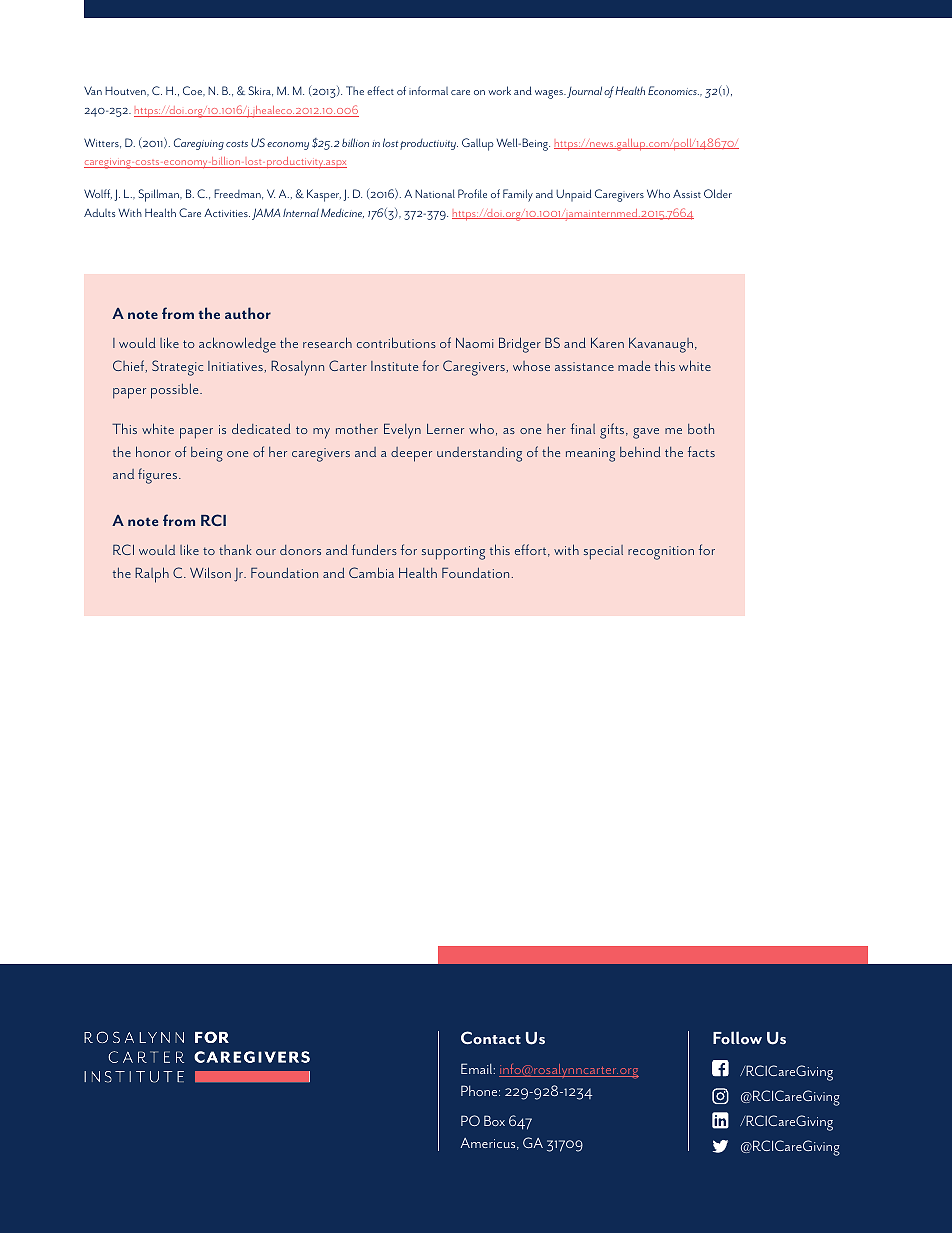 Image resolution: width=952 pixels, height=1233 pixels. I want to click on Ralph, so click(152, 575).
